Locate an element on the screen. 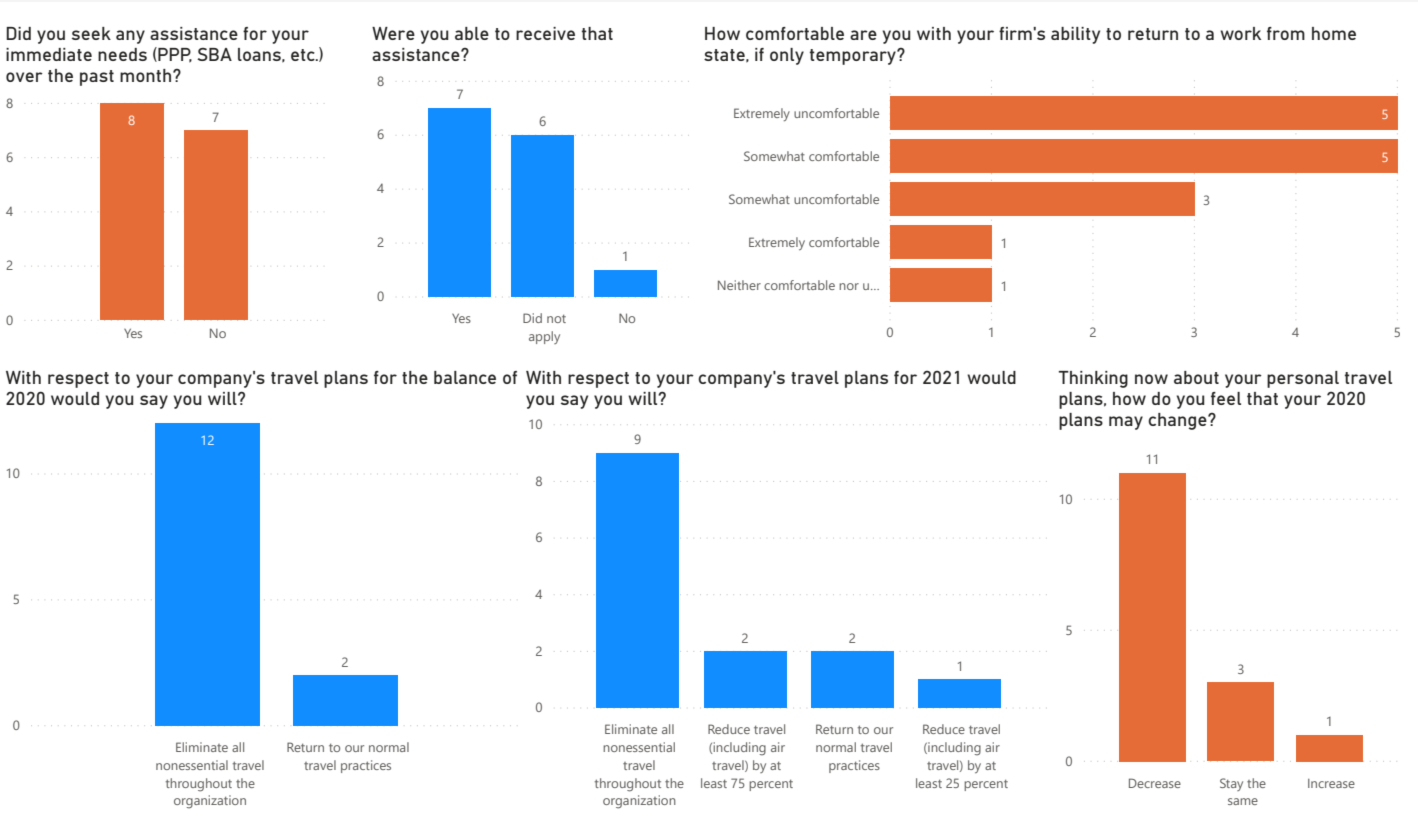 This screenshot has width=1418, height=840. PPP is located at coordinates (174, 55).
